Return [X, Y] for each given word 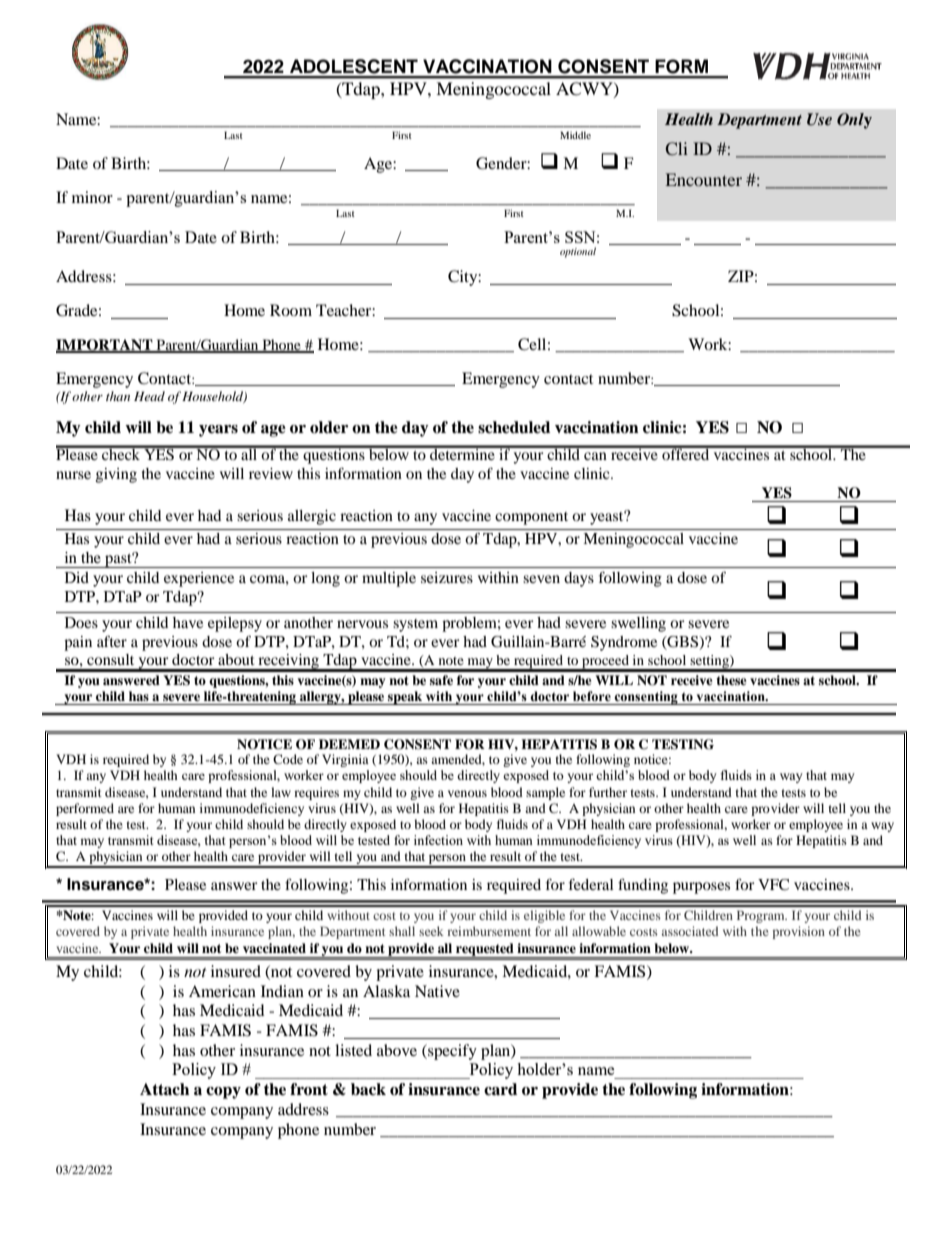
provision [799, 932]
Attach [164, 1089]
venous [467, 793]
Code [288, 759]
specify [451, 1052]
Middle [575, 135]
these [731, 680]
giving [116, 475]
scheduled [514, 427]
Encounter [704, 179]
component [531, 518]
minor [92, 197]
